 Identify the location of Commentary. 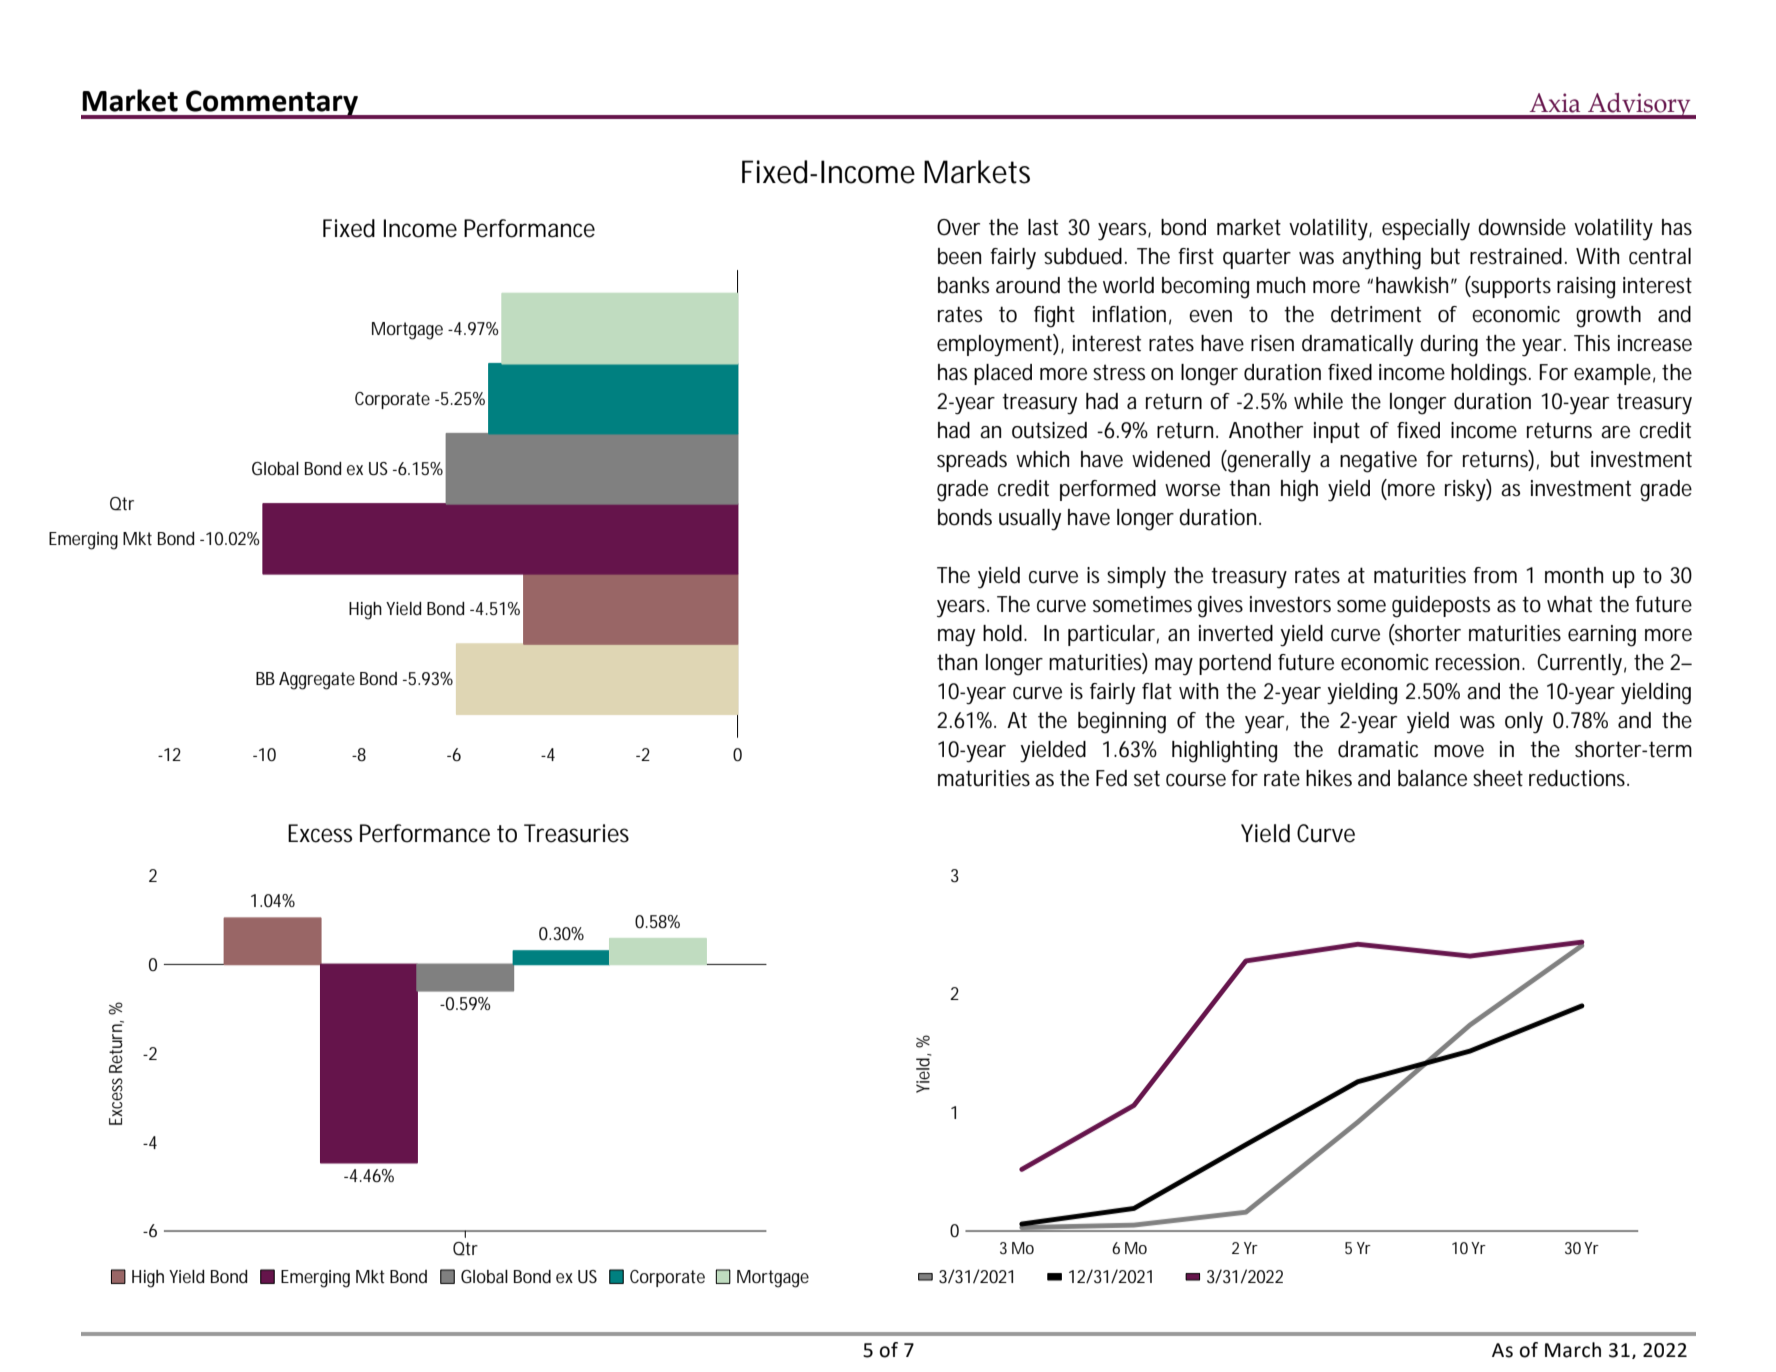
(272, 104).
